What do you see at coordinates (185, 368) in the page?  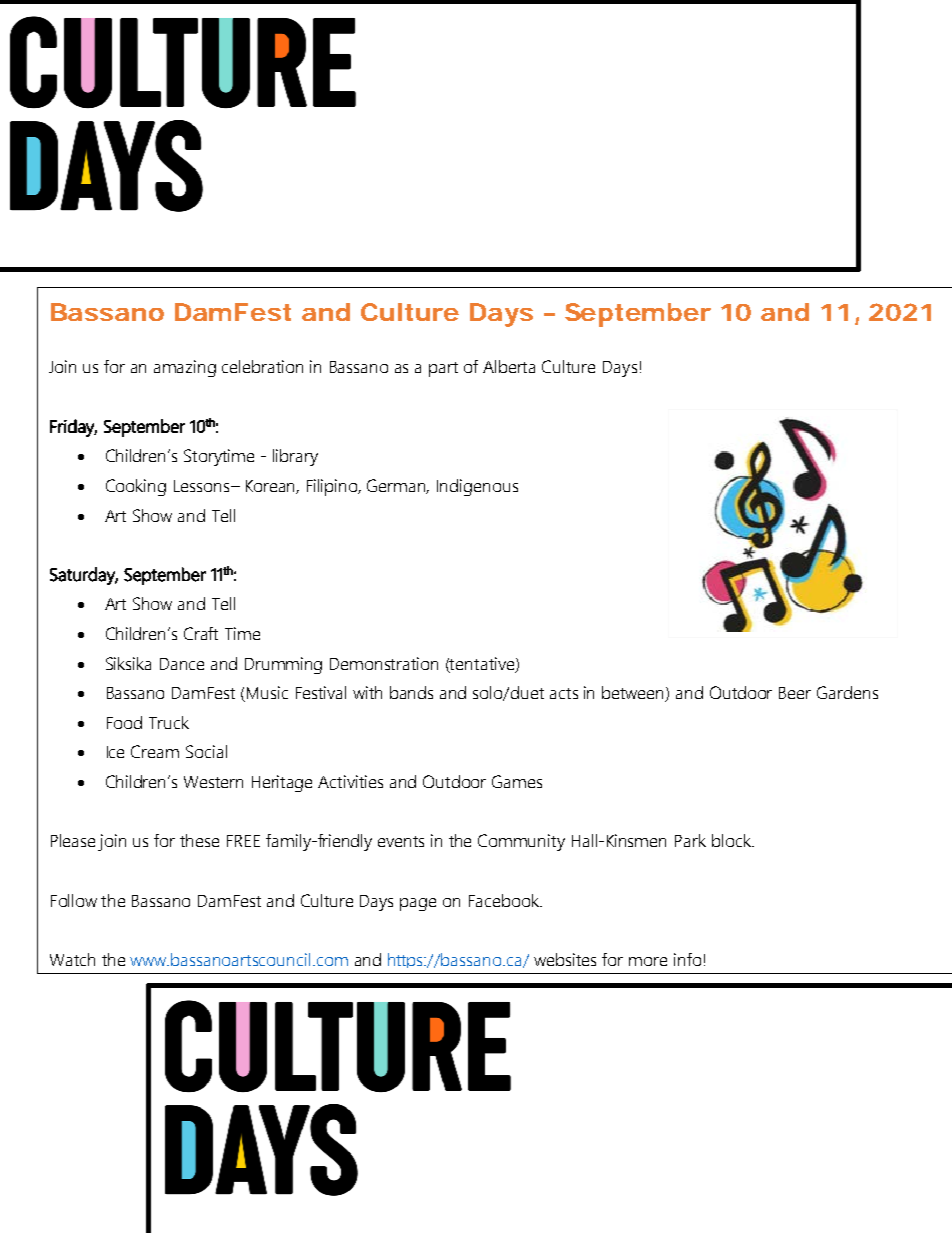 I see `amazing` at bounding box center [185, 368].
